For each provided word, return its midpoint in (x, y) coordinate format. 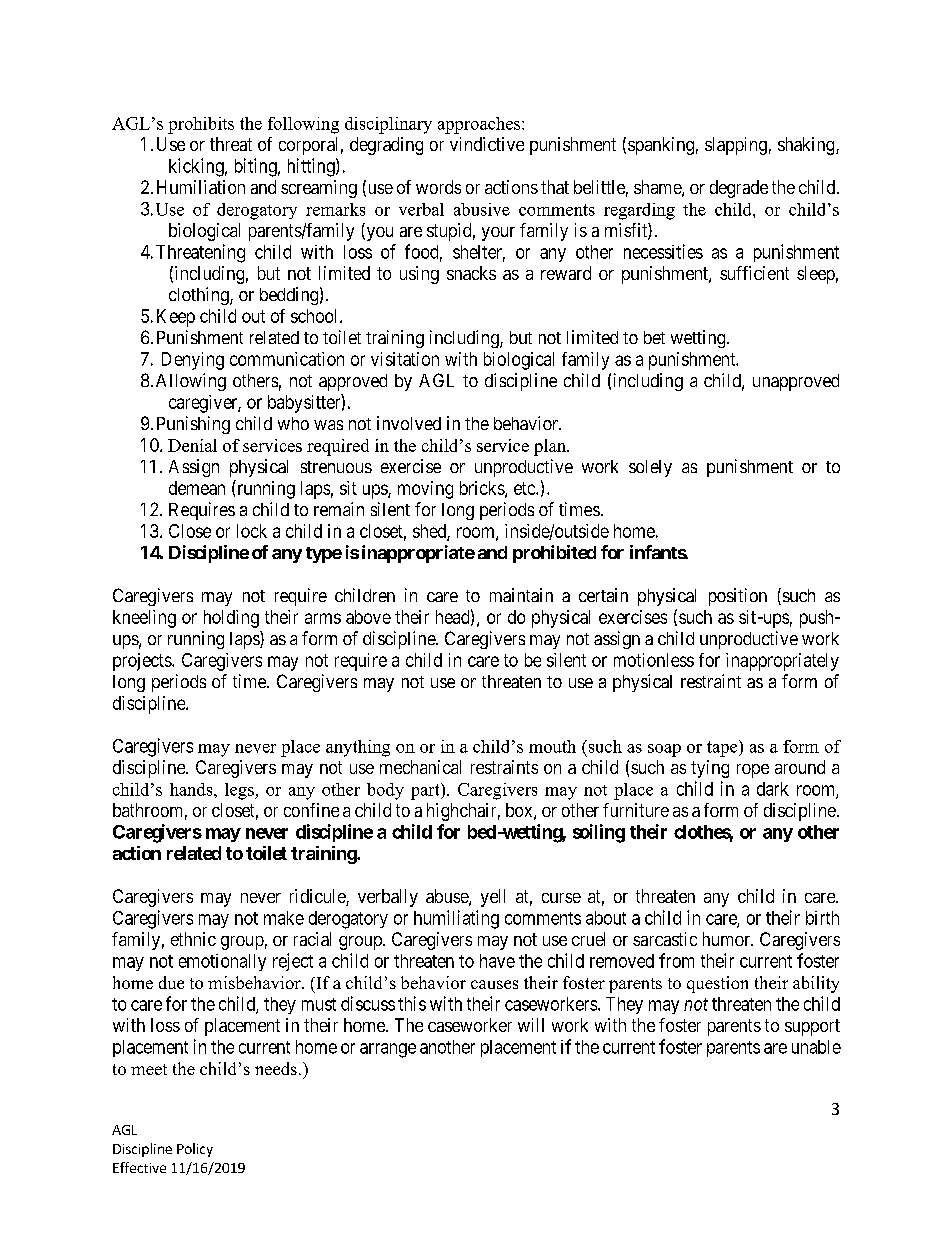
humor (728, 939)
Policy (195, 1150)
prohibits (201, 125)
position (738, 597)
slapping (736, 146)
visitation (405, 359)
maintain (521, 595)
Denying (193, 361)
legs (240, 791)
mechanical (420, 767)
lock (252, 531)
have (497, 961)
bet (654, 337)
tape (723, 748)
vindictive (487, 144)
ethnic (193, 939)
